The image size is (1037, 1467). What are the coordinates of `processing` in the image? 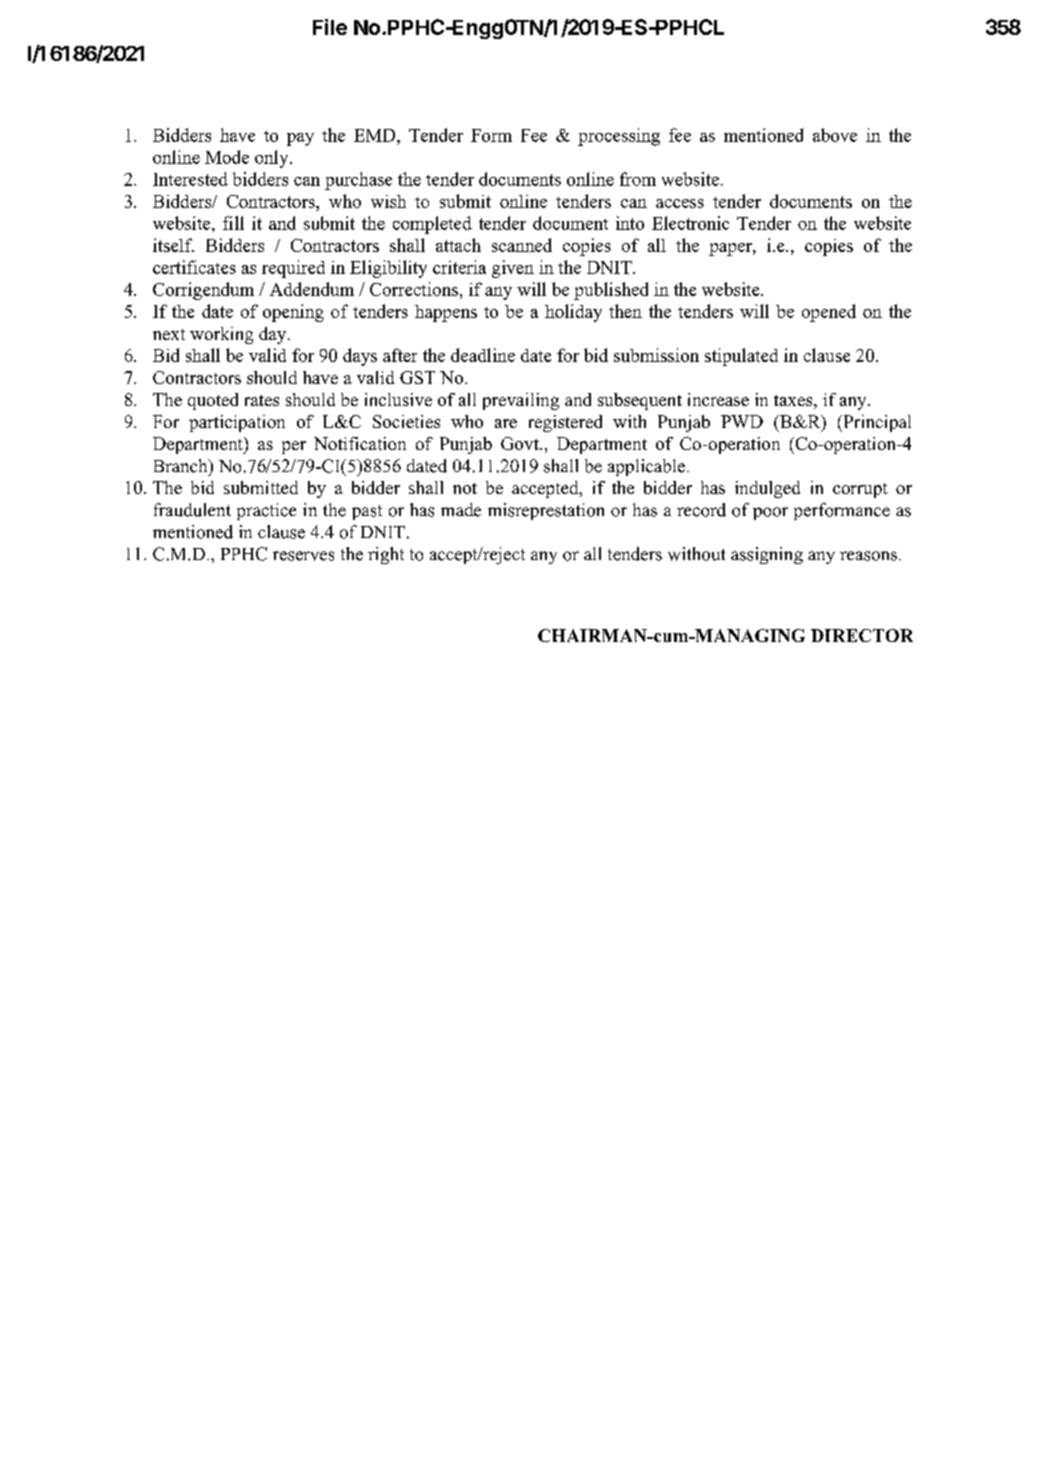 It's located at (619, 137).
